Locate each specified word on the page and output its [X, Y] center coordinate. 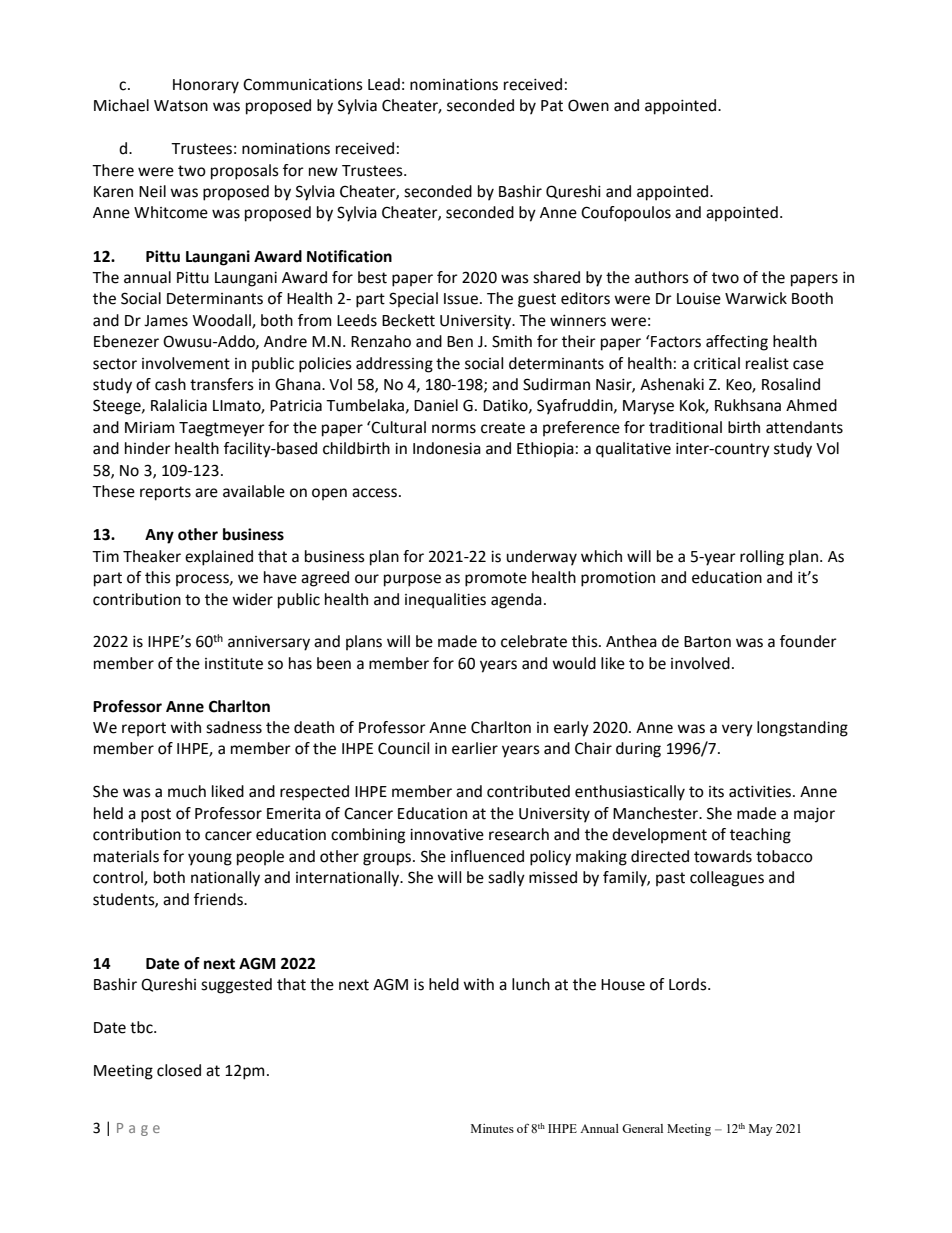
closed [179, 1070]
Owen [588, 105]
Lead [384, 84]
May [761, 1130]
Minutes [492, 1128]
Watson [181, 106]
